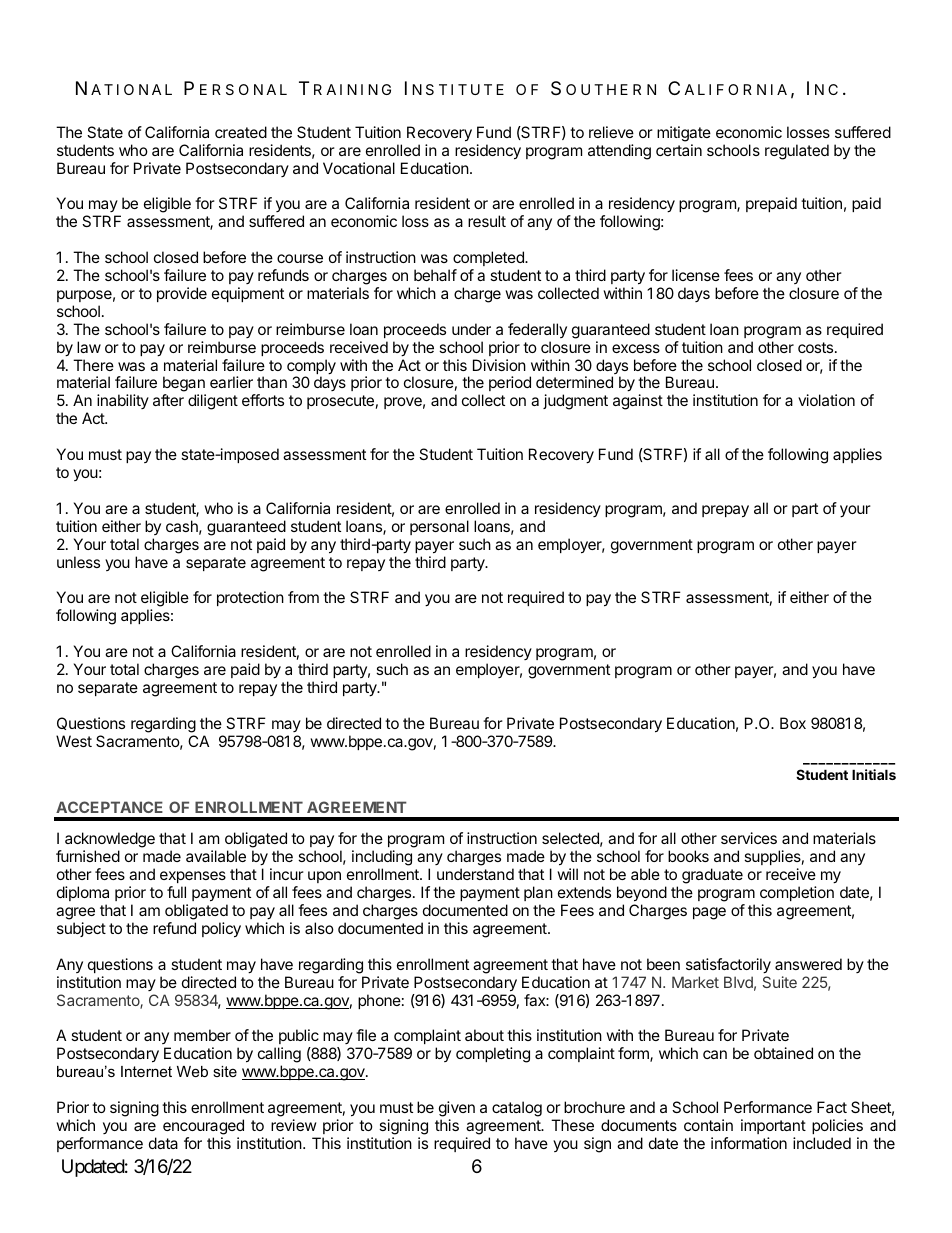 Image resolution: width=952 pixels, height=1233 pixels. What do you see at coordinates (793, 723) in the image?
I see `Box` at bounding box center [793, 723].
